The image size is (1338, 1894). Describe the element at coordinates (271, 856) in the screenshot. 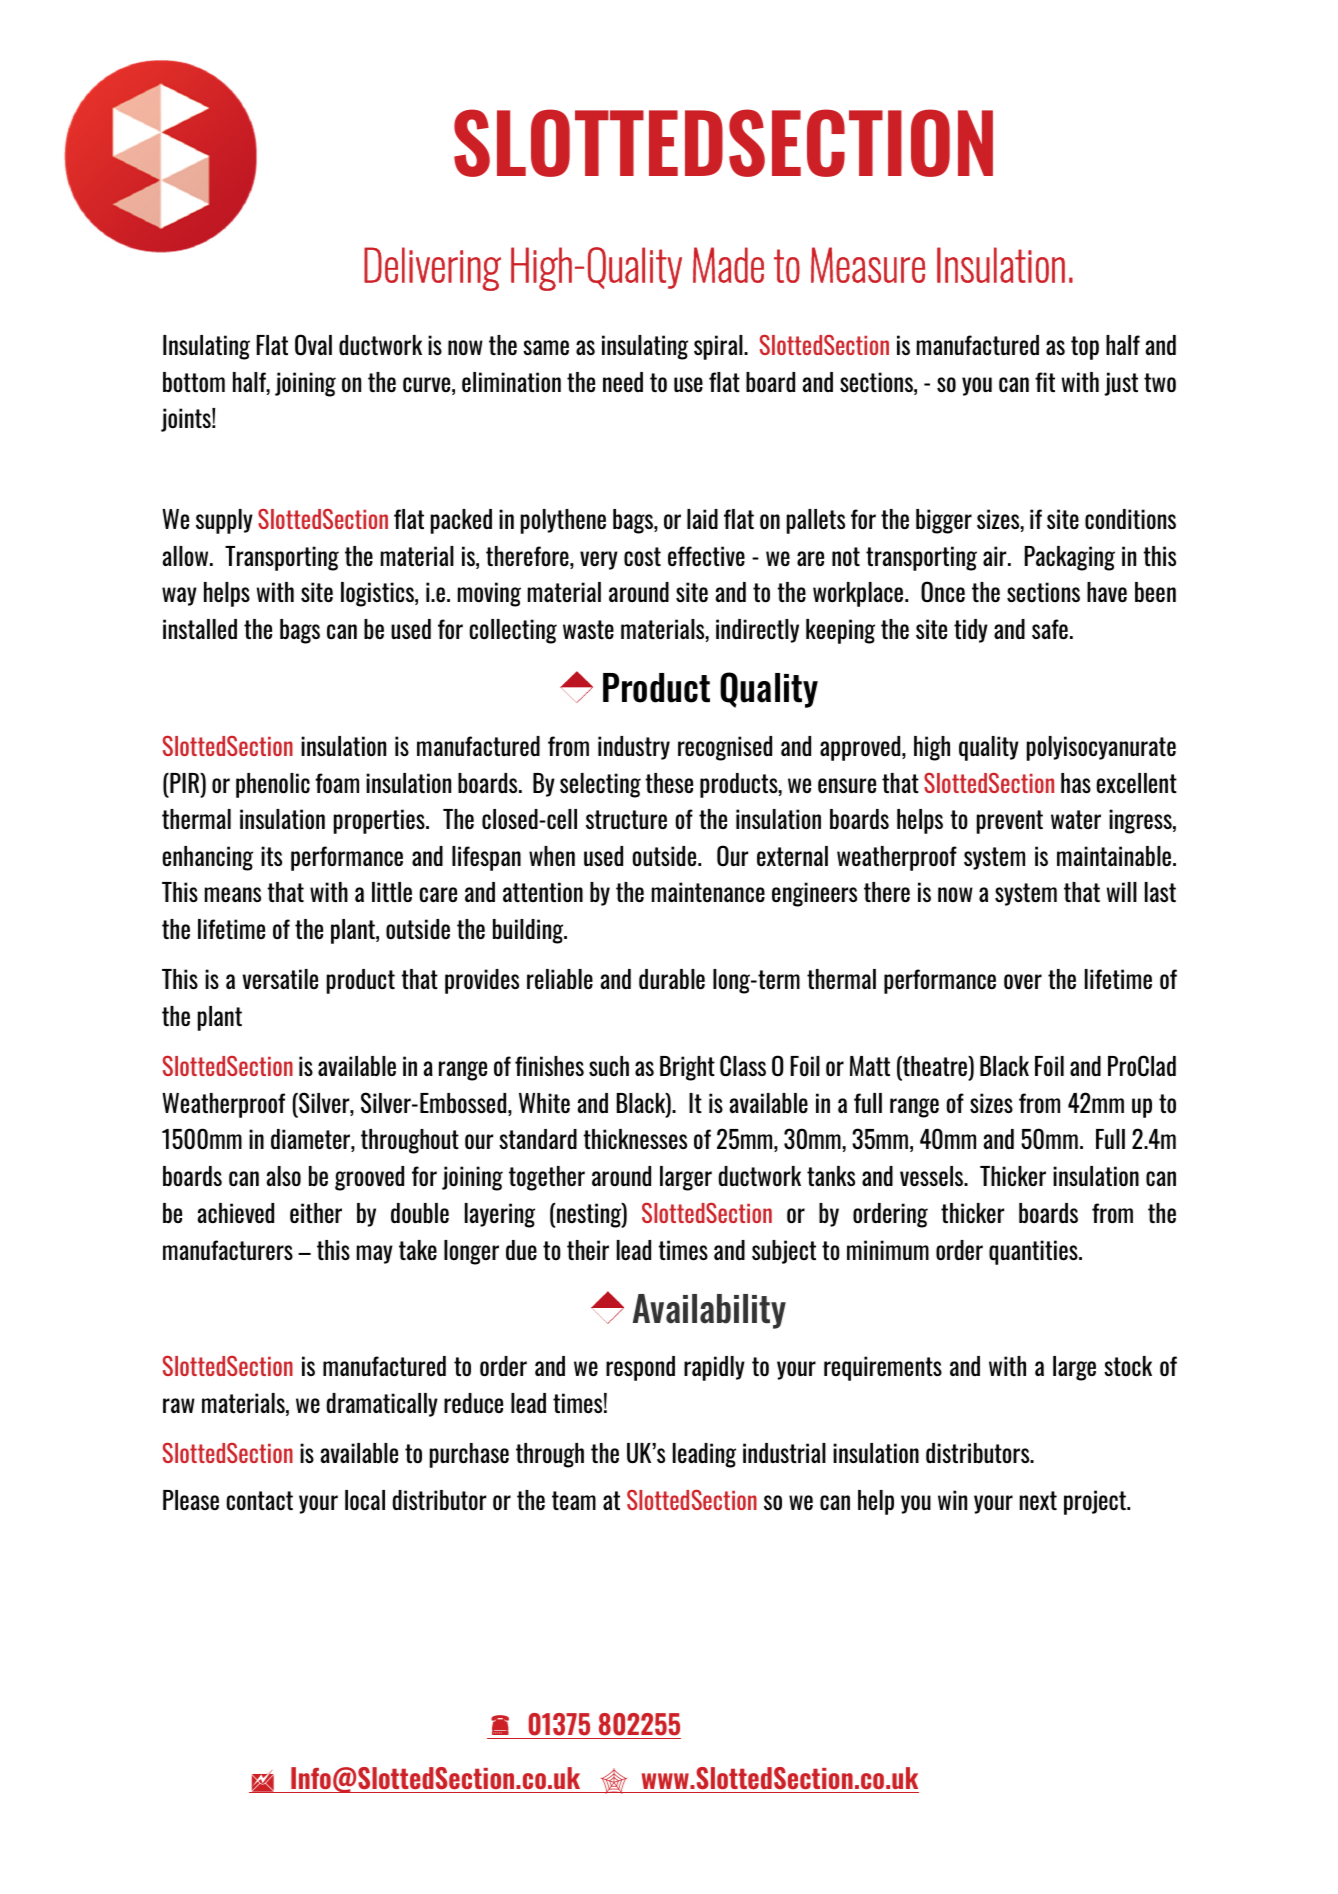

I see `its` at that location.
